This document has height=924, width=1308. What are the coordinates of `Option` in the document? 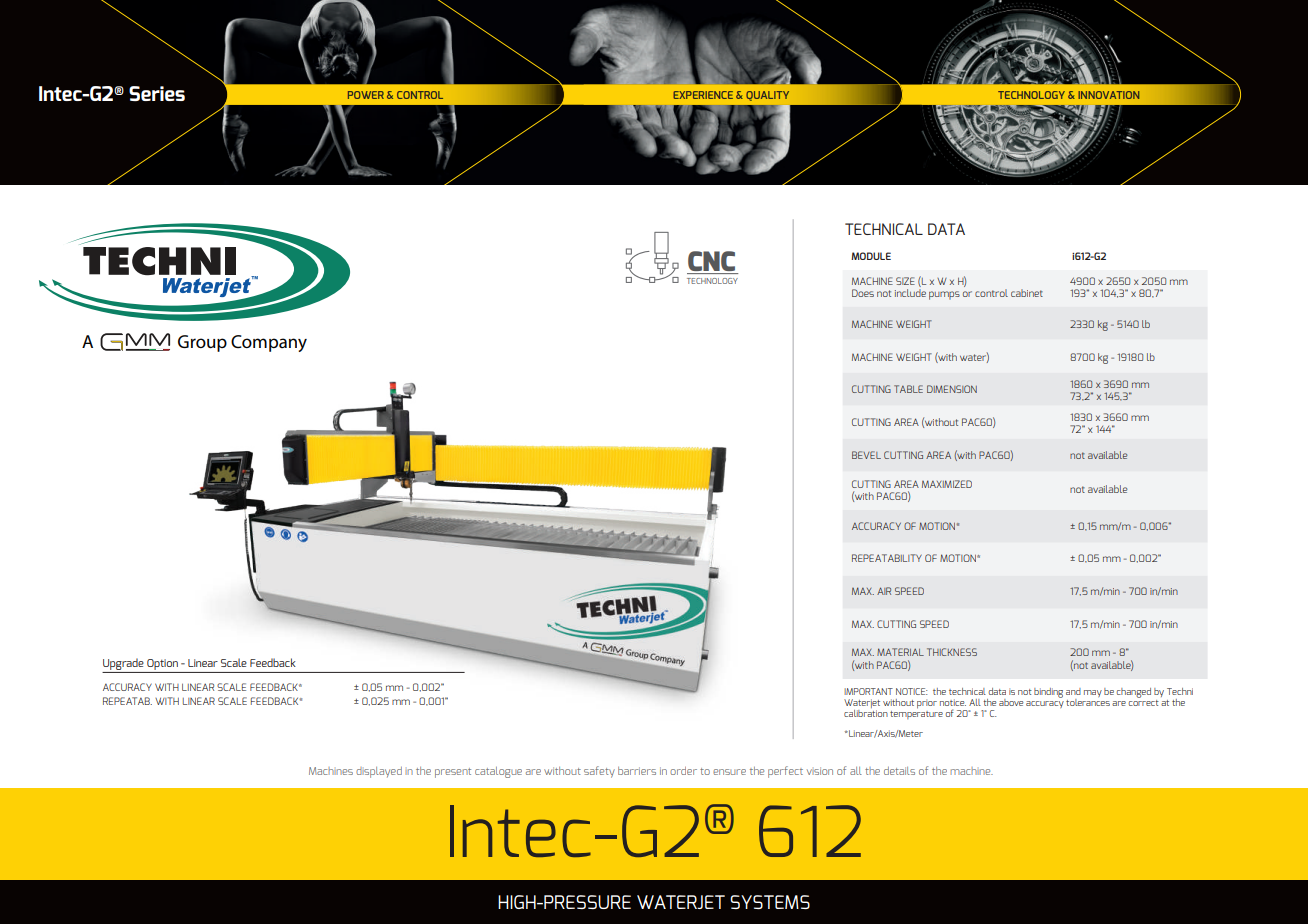 It's located at (162, 664).
